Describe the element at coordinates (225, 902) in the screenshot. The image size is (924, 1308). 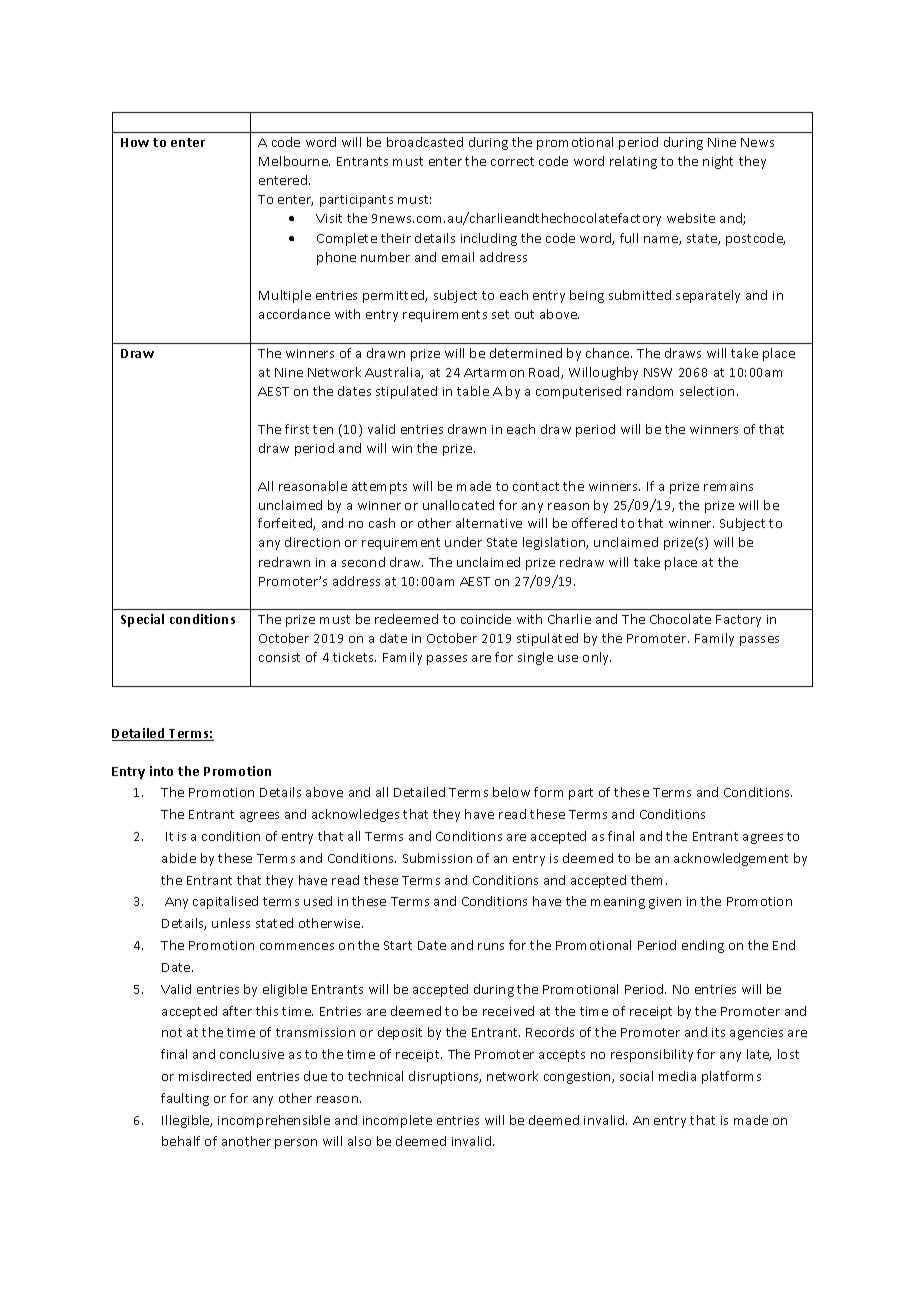
I see `capitalised` at that location.
